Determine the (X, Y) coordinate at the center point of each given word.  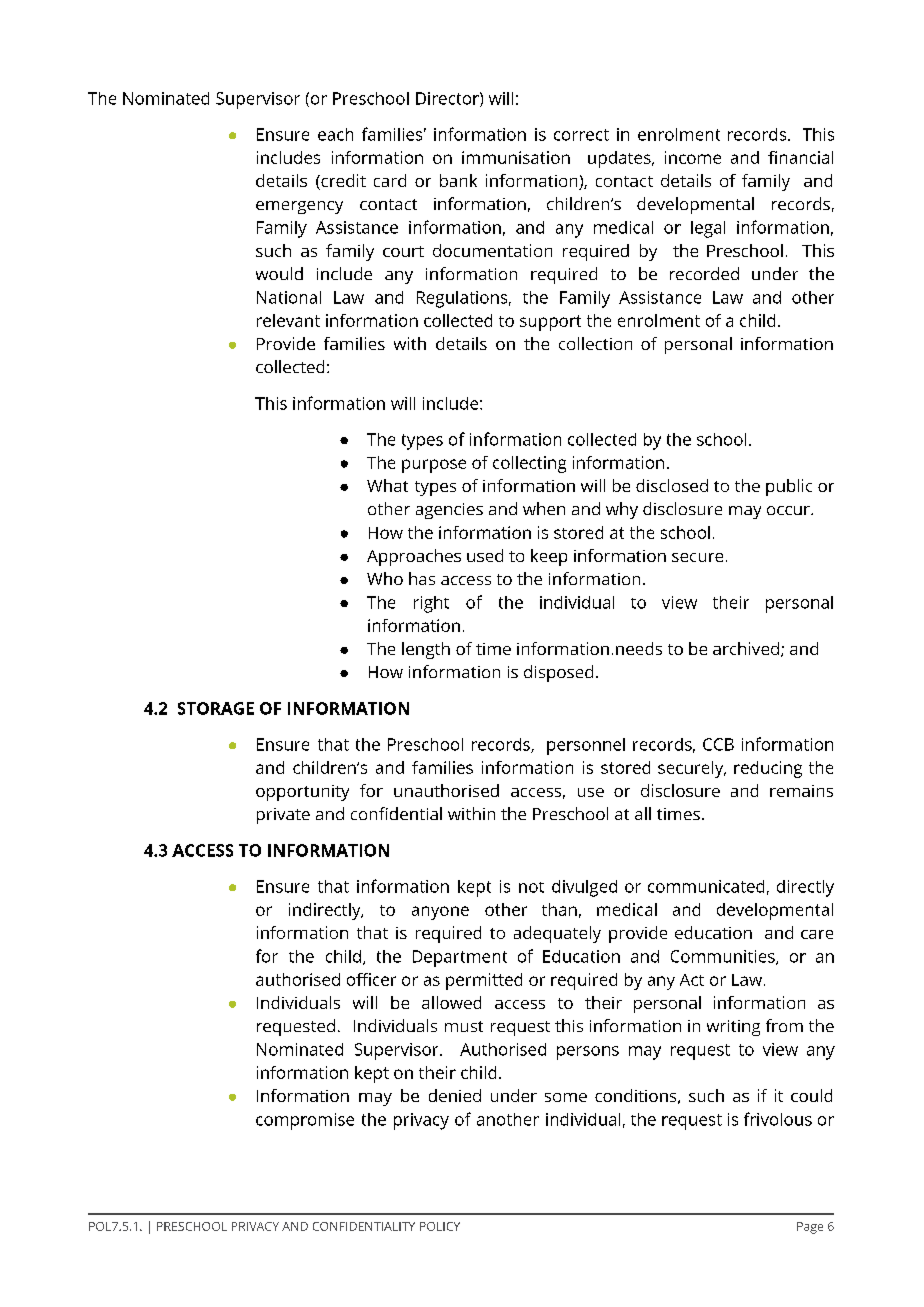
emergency (299, 207)
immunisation (516, 157)
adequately (557, 934)
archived (746, 648)
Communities (724, 957)
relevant (288, 320)
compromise (305, 1121)
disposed (558, 673)
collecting (529, 464)
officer (371, 979)
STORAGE (216, 708)
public (789, 487)
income (693, 157)
